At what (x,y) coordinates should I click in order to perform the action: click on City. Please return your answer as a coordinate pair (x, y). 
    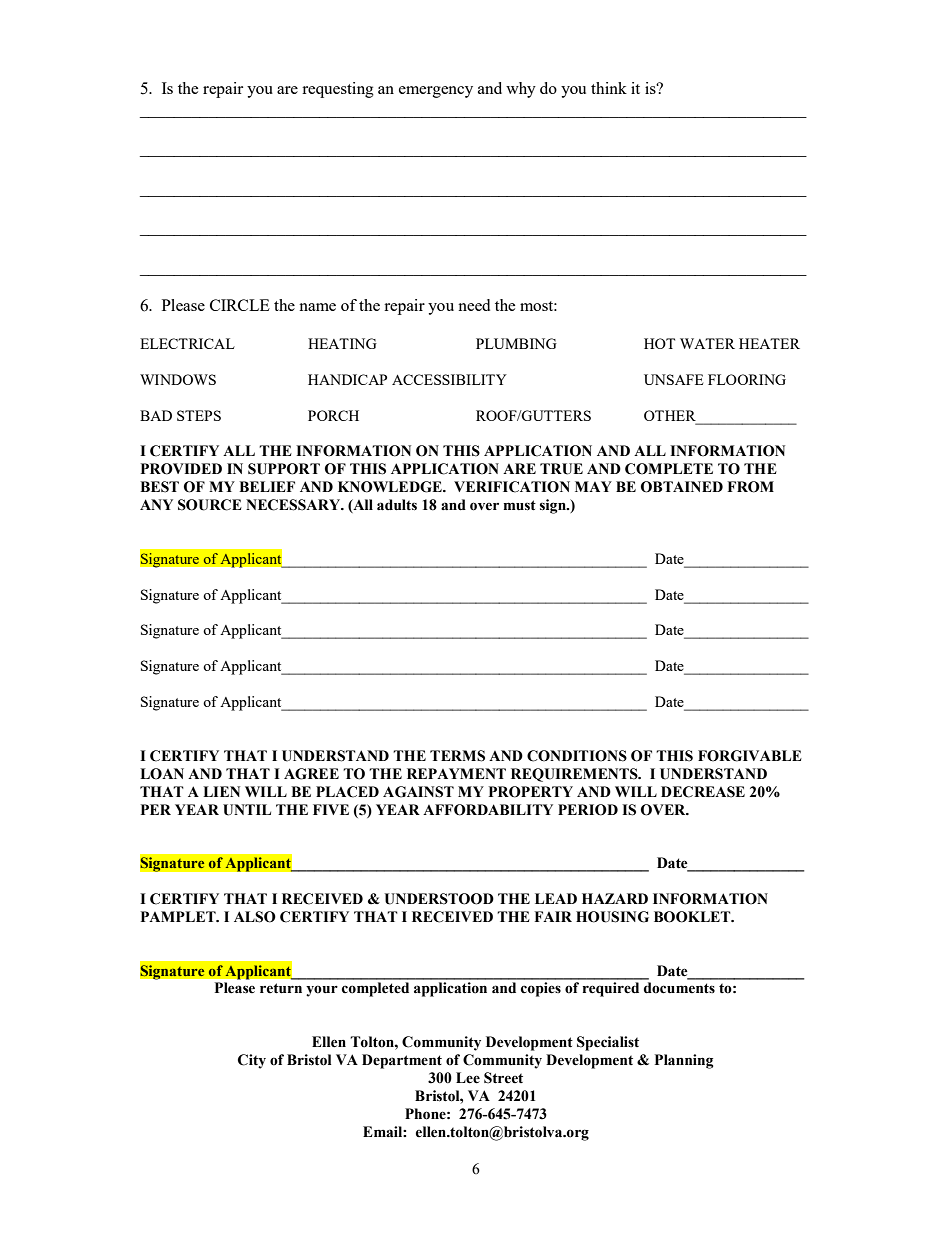
    Looking at the image, I should click on (252, 1061).
